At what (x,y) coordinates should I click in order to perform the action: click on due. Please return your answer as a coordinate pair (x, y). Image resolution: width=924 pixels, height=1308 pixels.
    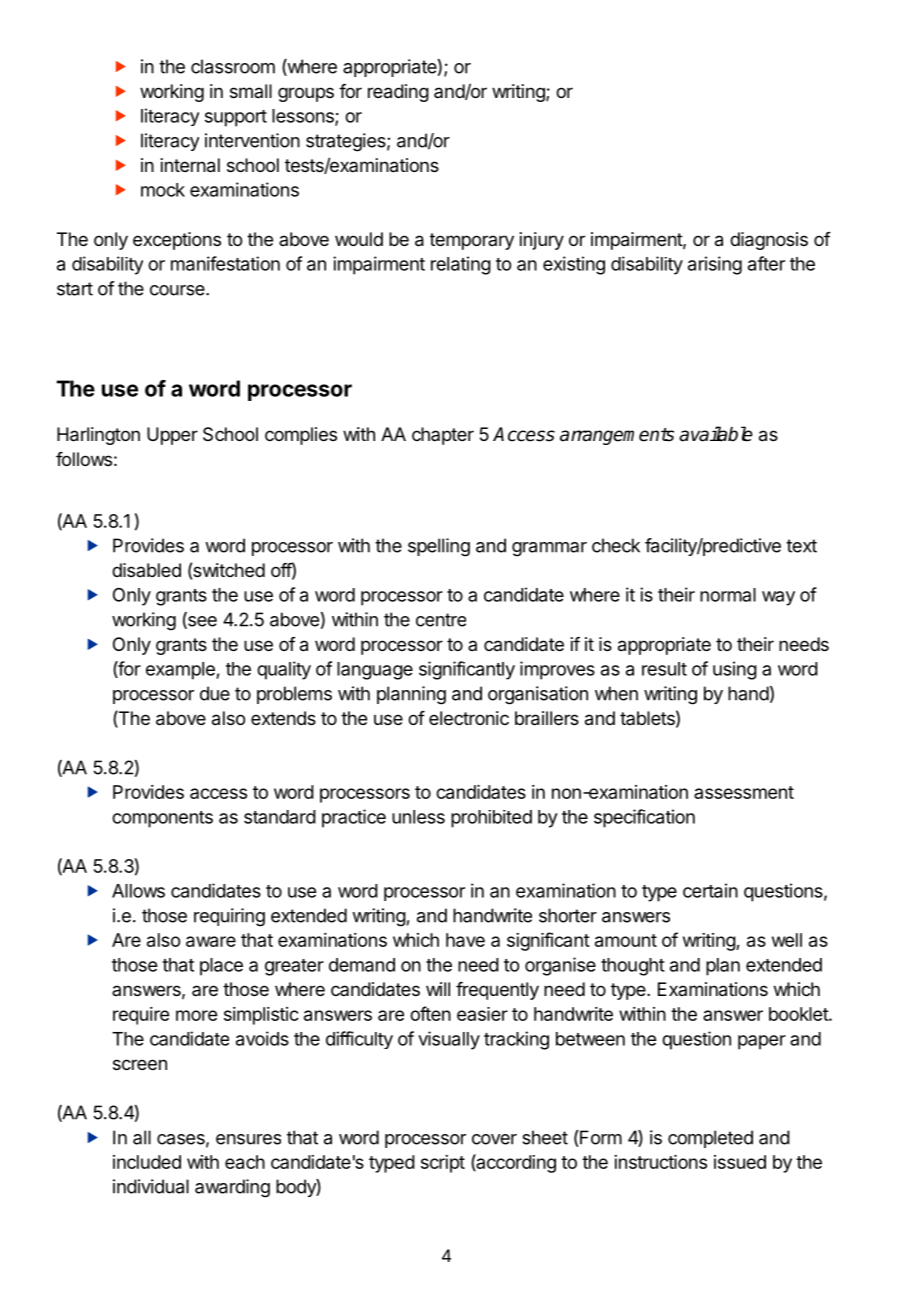
    Looking at the image, I should click on (215, 693).
